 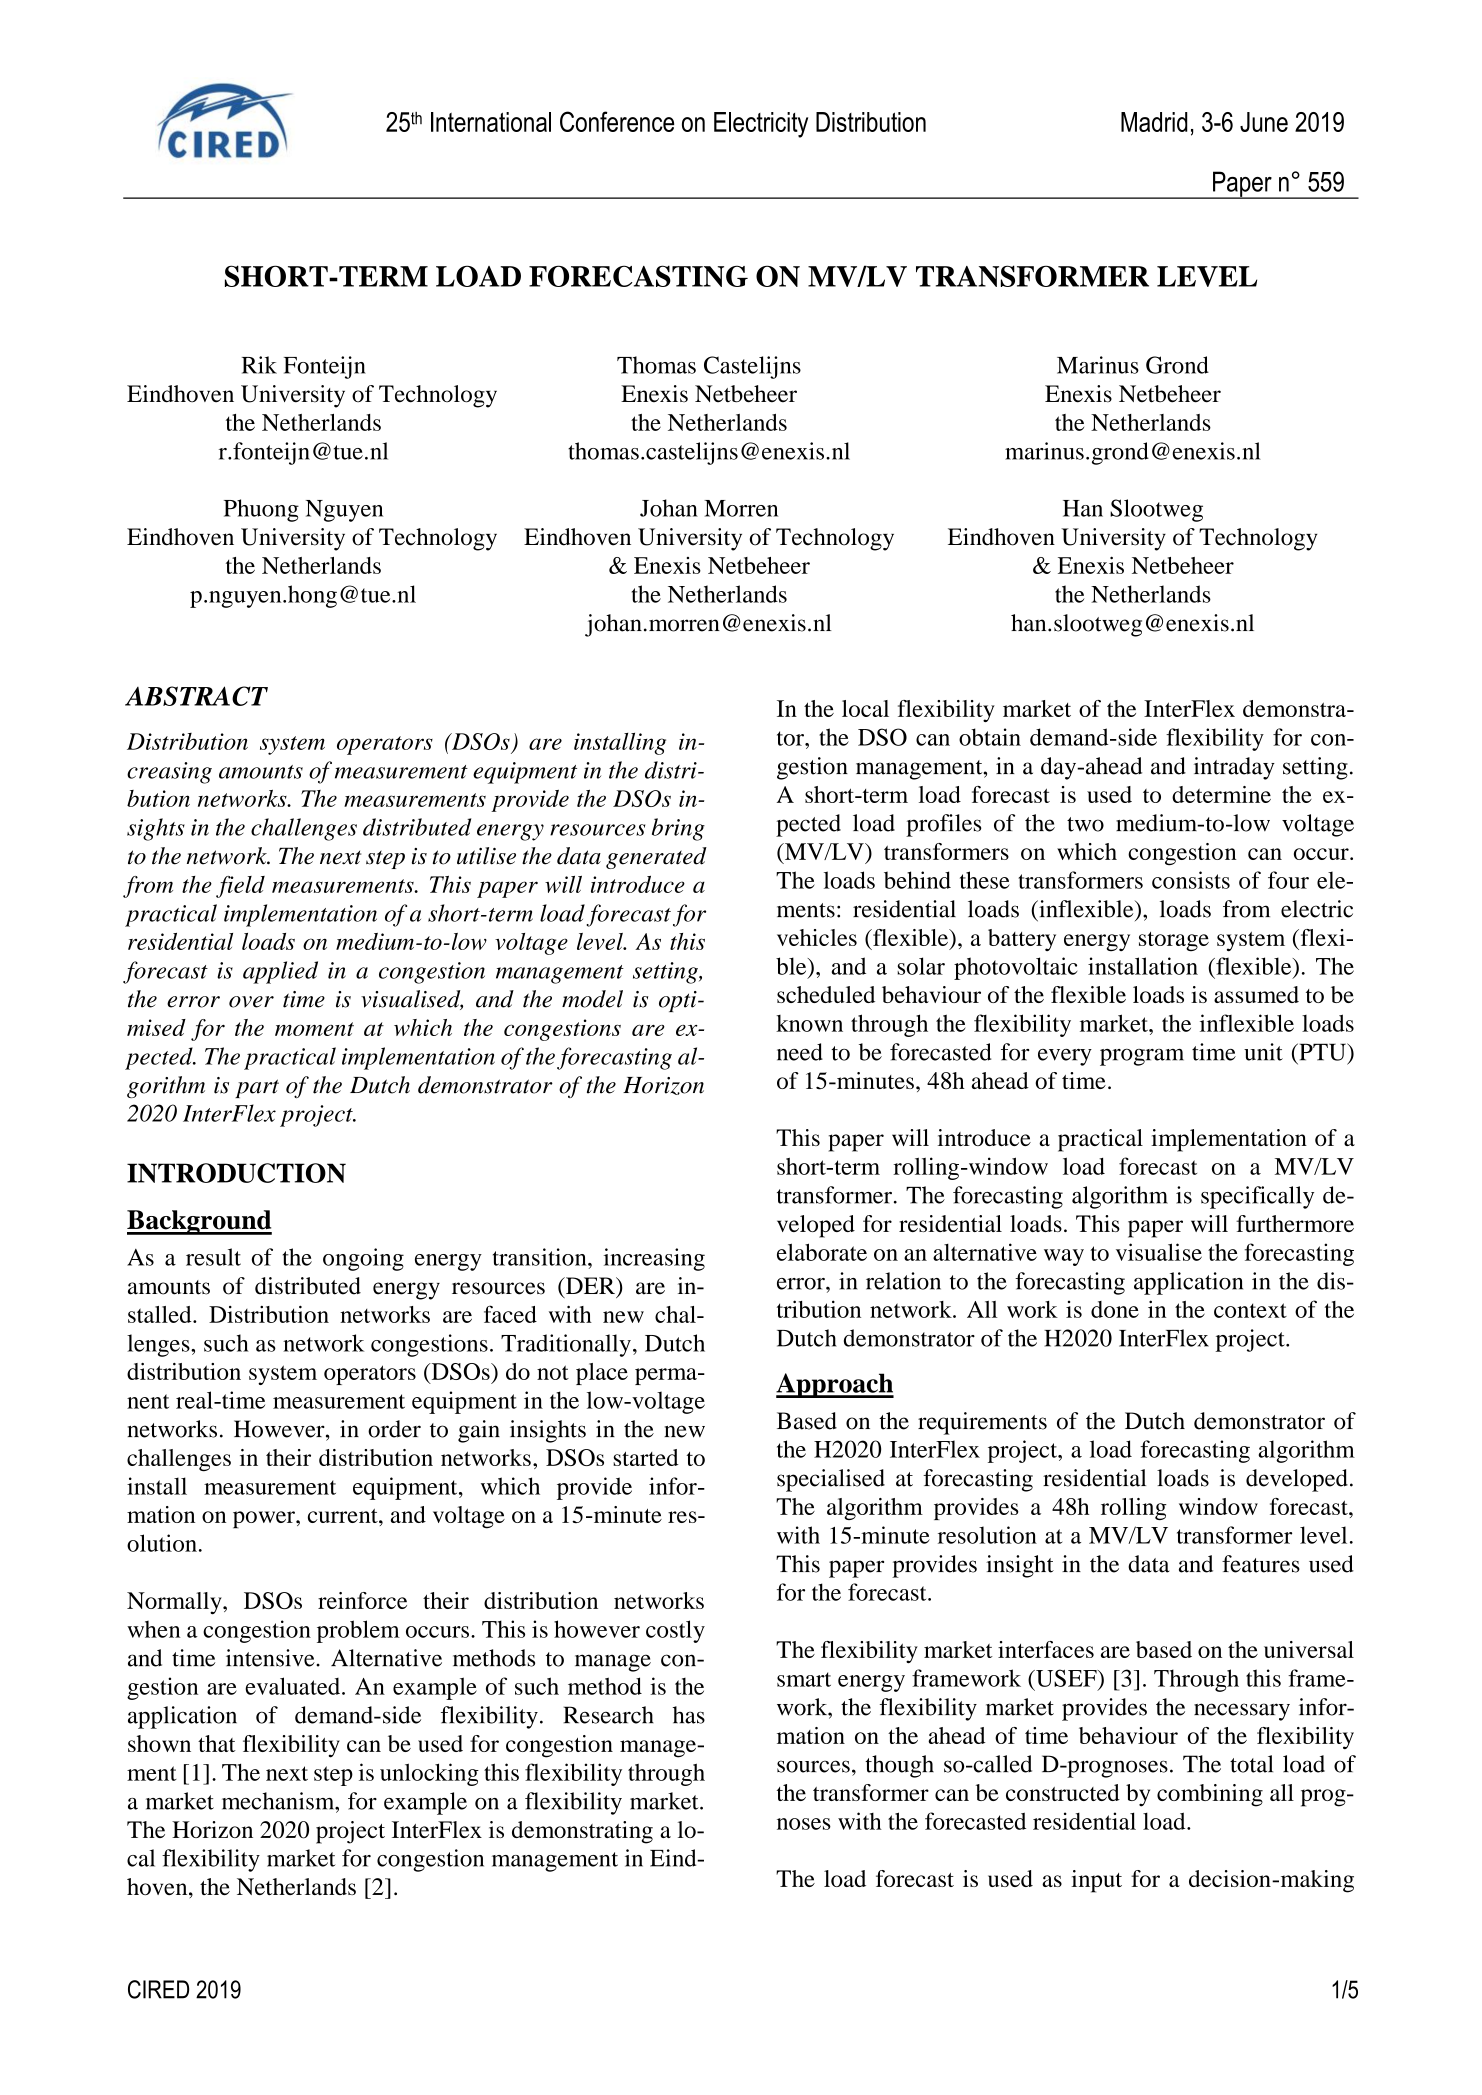 What do you see at coordinates (1115, 1309) in the screenshot?
I see `done` at bounding box center [1115, 1309].
